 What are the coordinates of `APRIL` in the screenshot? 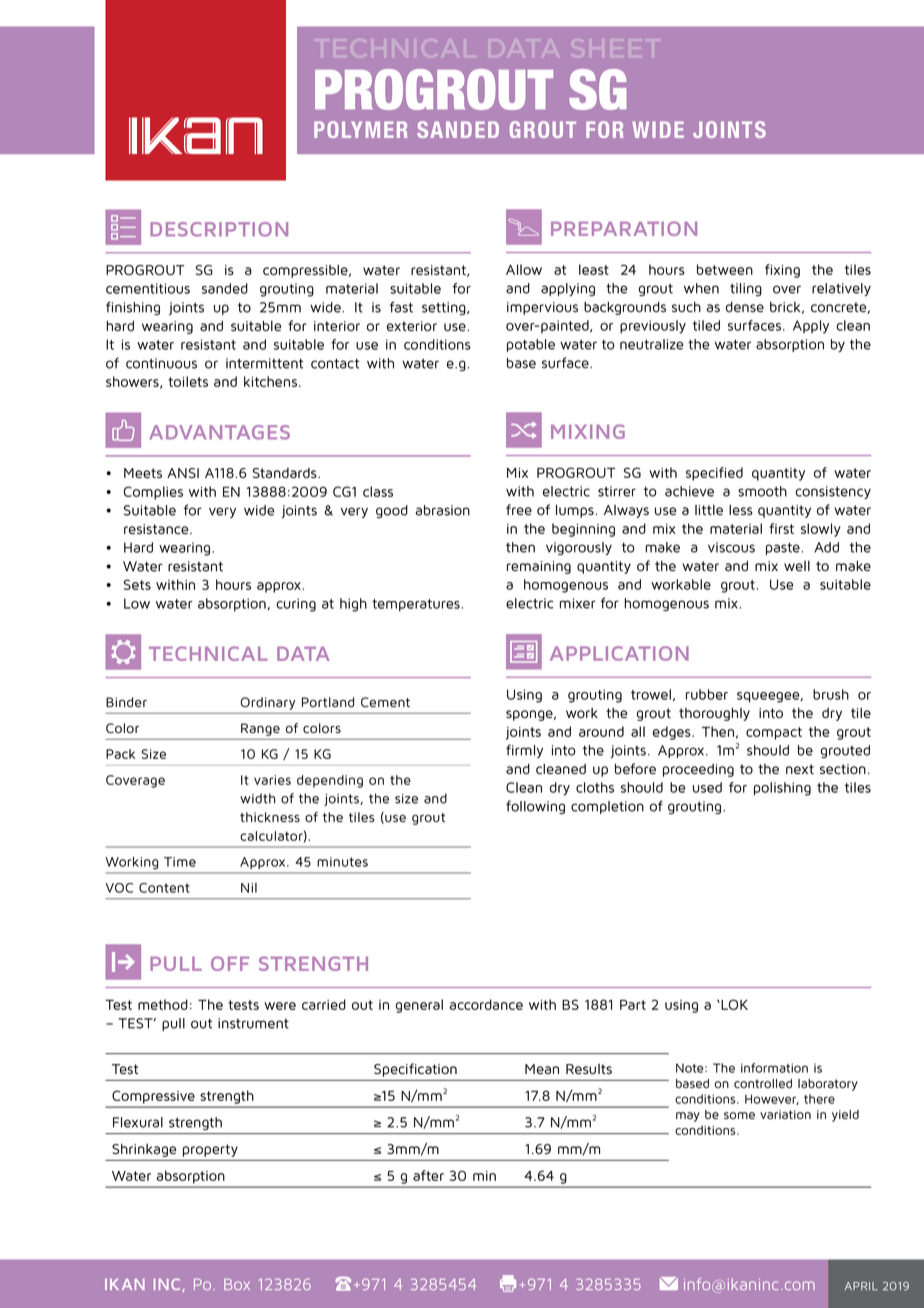 It's located at (861, 1286).
